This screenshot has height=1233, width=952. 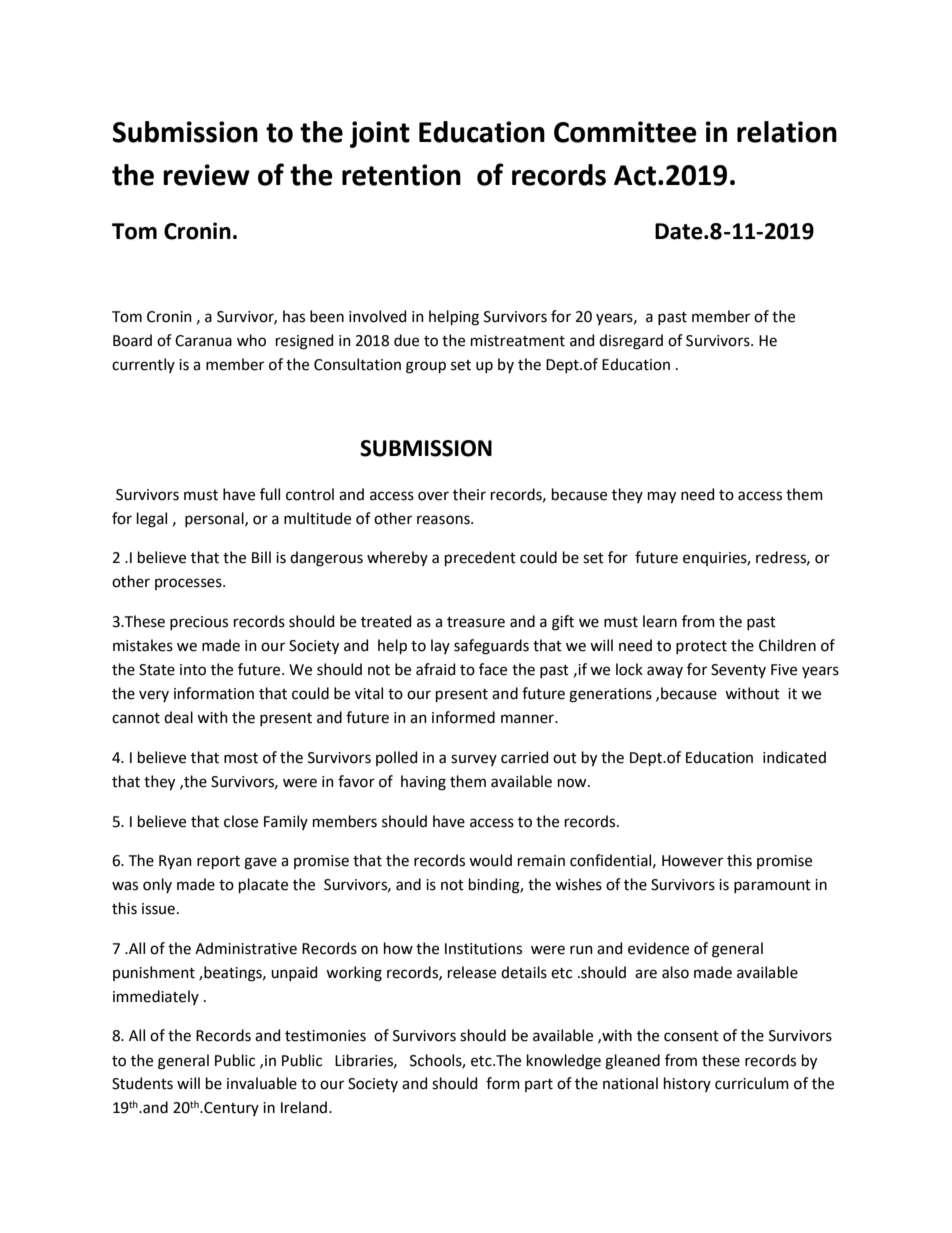 I want to click on disregard, so click(x=631, y=342).
